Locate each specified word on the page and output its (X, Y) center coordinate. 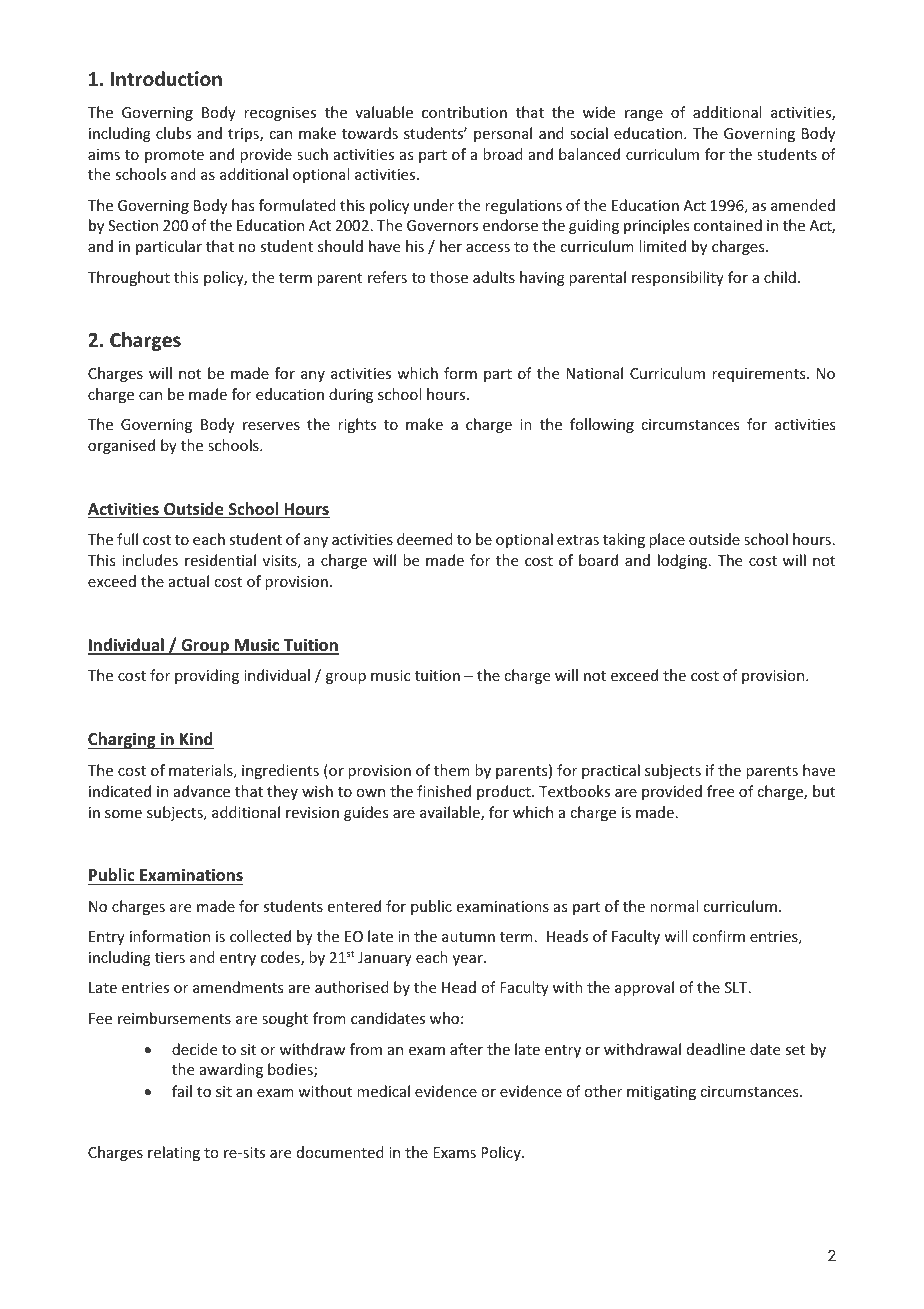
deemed (425, 539)
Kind (196, 738)
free (720, 791)
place (667, 540)
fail (182, 1091)
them (452, 770)
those (449, 277)
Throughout (129, 278)
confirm (718, 936)
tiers (170, 957)
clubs (173, 133)
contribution (464, 112)
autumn (468, 937)
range (644, 115)
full (127, 539)
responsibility (678, 278)
